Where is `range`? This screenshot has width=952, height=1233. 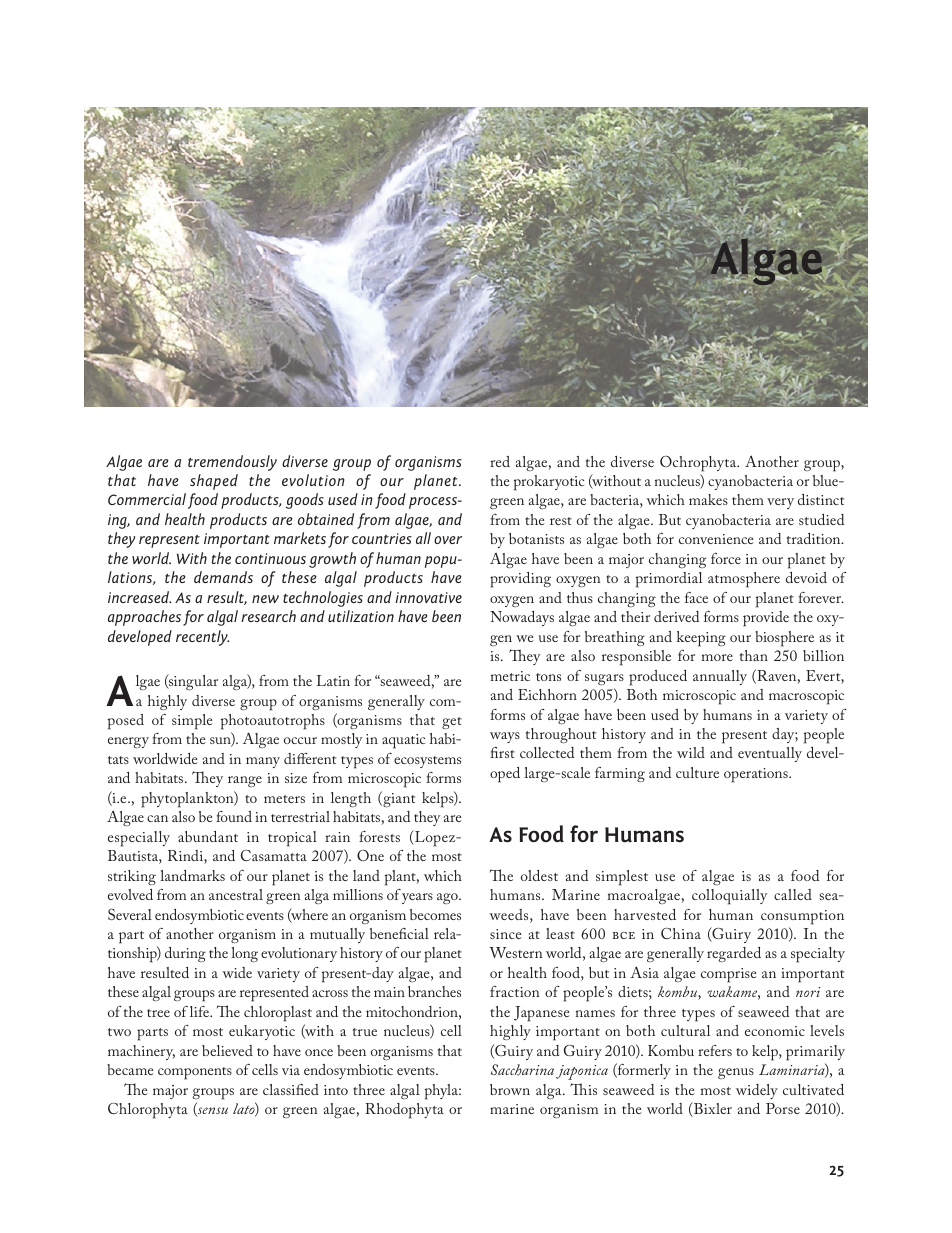
range is located at coordinates (245, 781).
